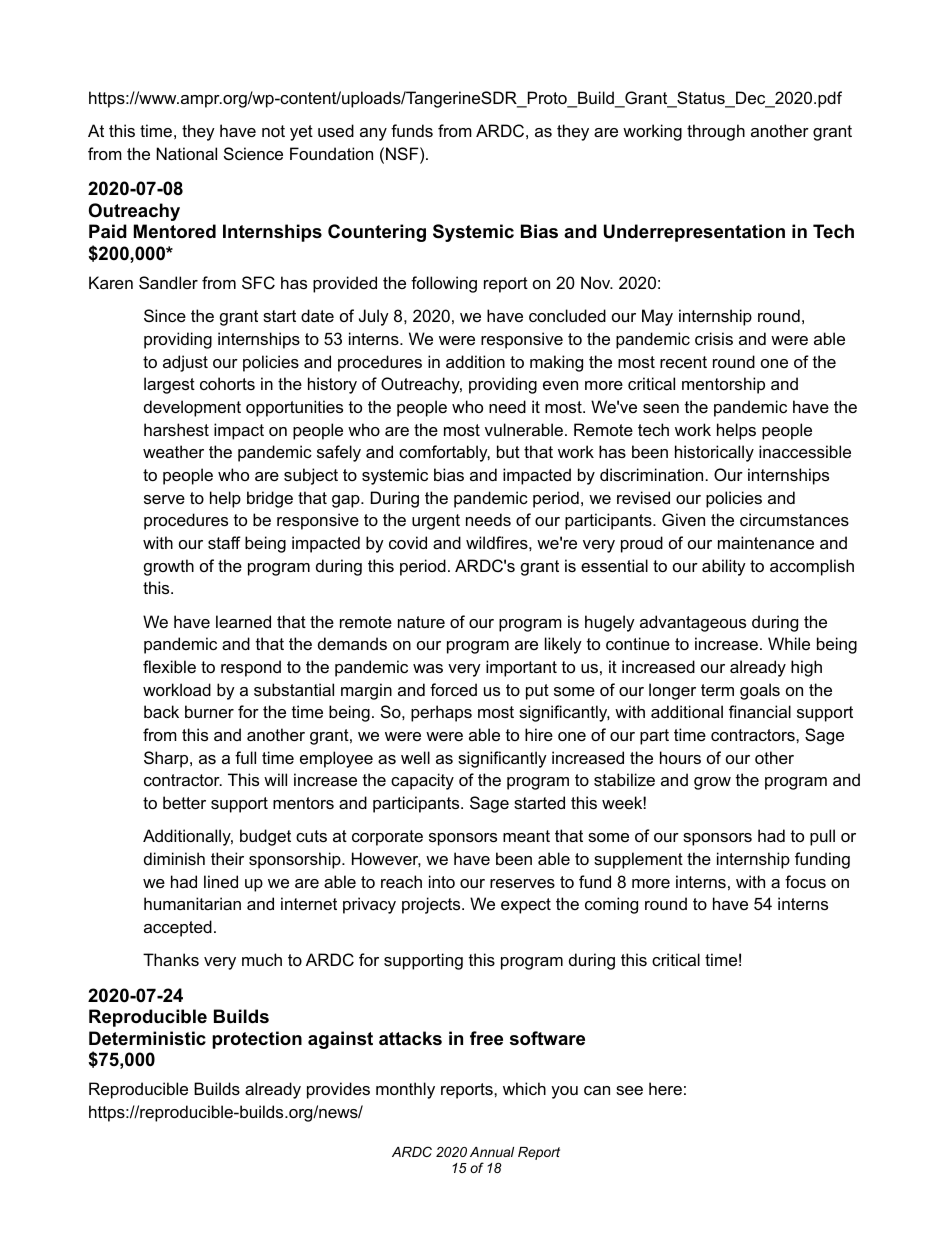  I want to click on nature, so click(421, 622).
